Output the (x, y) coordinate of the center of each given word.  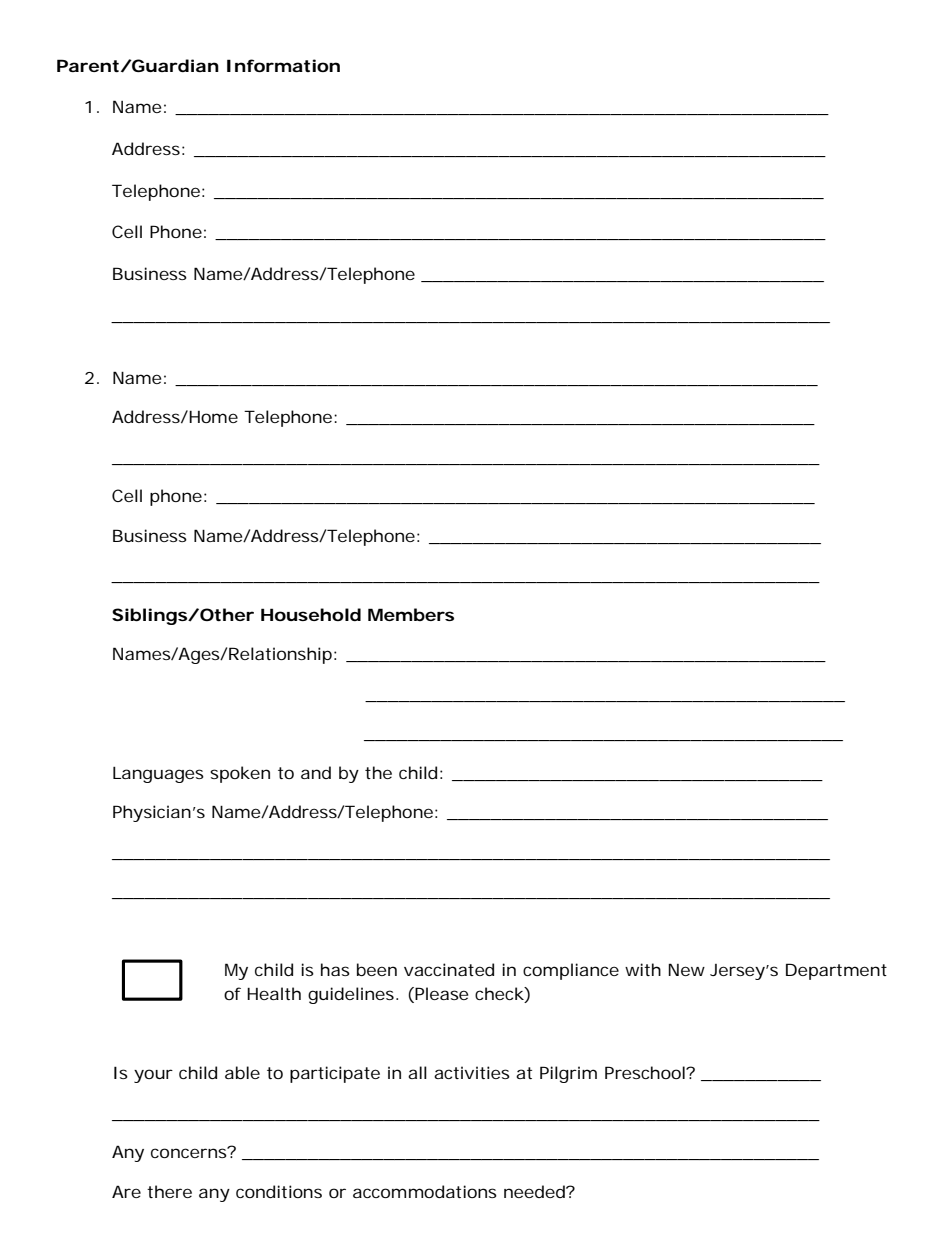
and (316, 772)
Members (411, 614)
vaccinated (449, 969)
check (500, 995)
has (335, 969)
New (686, 969)
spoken (240, 774)
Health (274, 993)
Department (836, 971)
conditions (279, 1191)
